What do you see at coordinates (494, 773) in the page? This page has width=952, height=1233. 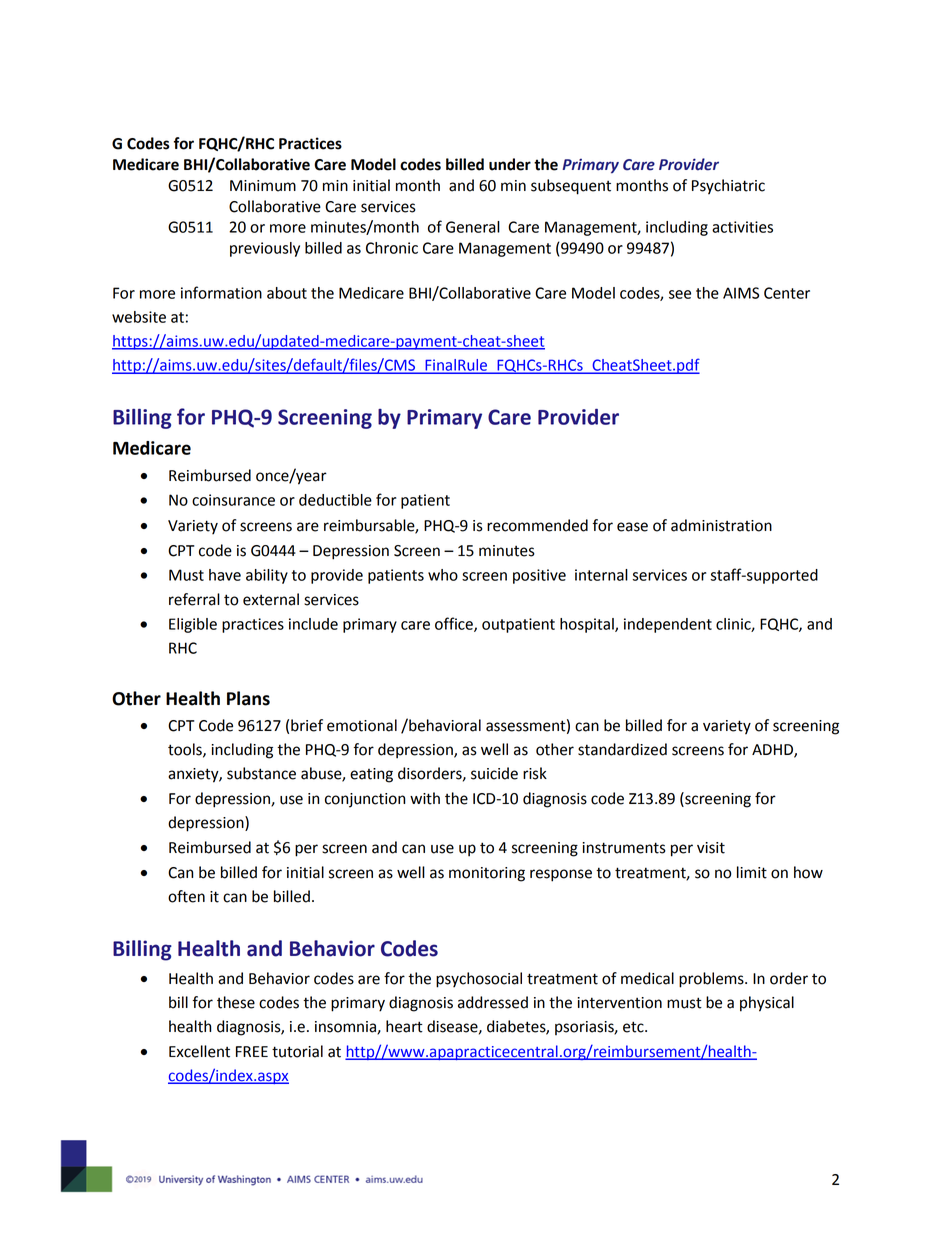 I see `suicide` at bounding box center [494, 773].
